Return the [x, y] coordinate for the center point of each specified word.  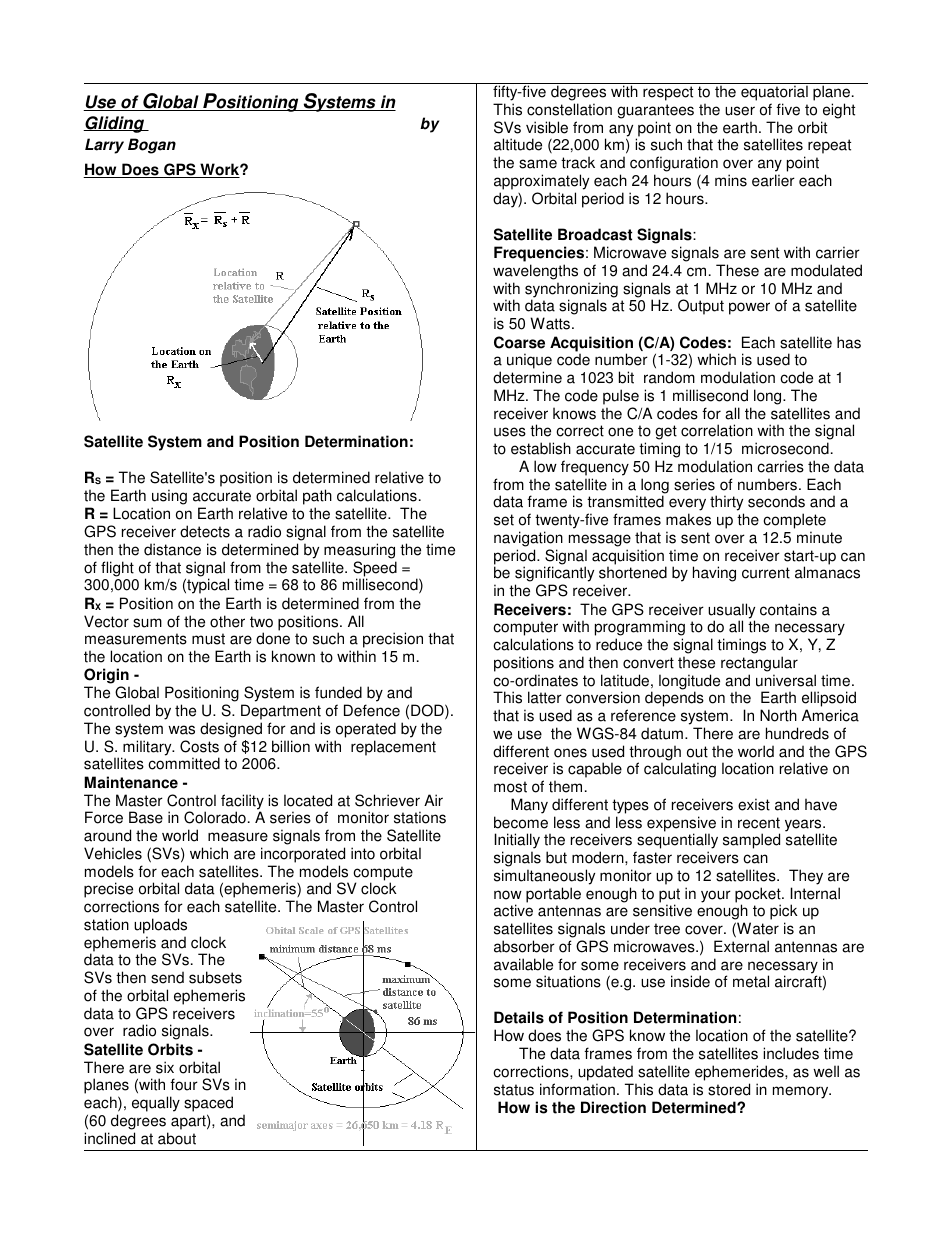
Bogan [152, 146]
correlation [717, 430]
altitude [518, 144]
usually [731, 612]
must [208, 639]
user [740, 111]
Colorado [215, 817]
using [169, 497]
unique [529, 362]
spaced [208, 1104]
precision [393, 641]
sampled [751, 841]
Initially [517, 842]
